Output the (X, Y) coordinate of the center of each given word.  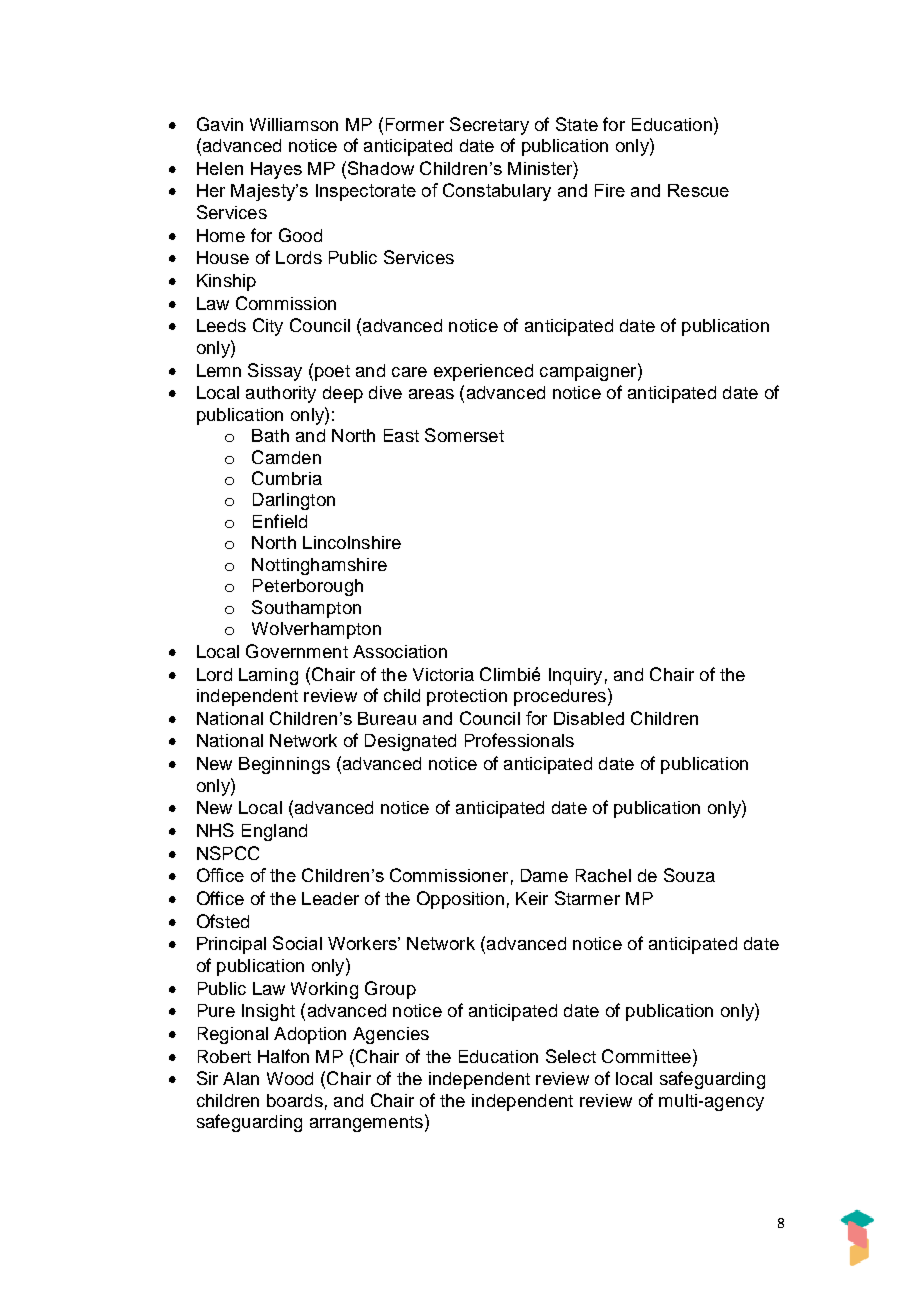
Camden (286, 457)
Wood (290, 1078)
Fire (610, 190)
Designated (410, 742)
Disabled (589, 718)
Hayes (276, 170)
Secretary (489, 126)
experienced (483, 372)
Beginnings (284, 765)
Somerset (464, 435)
